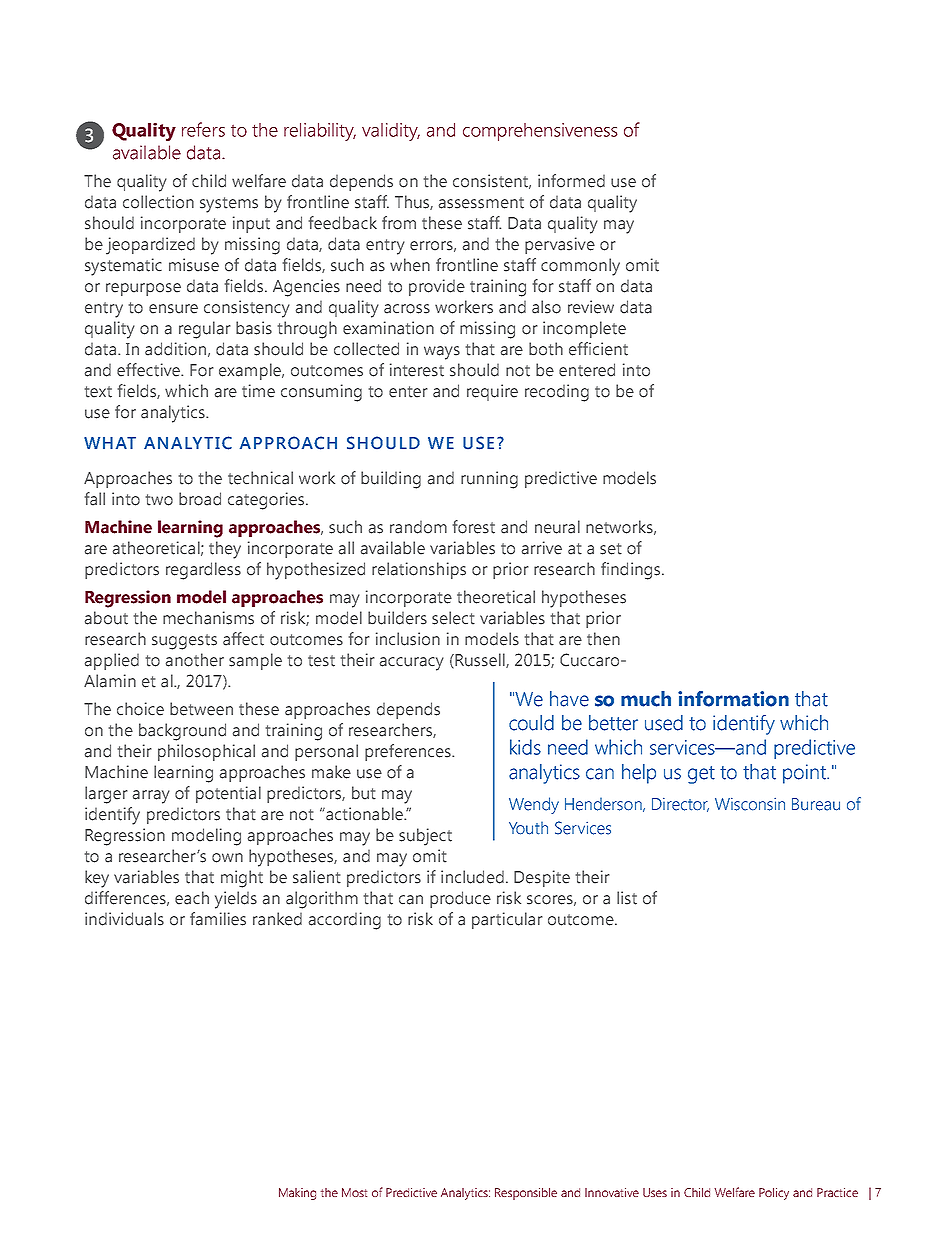 This image has height=1233, width=952. Describe the element at coordinates (481, 203) in the image. I see `assessment` at that location.
